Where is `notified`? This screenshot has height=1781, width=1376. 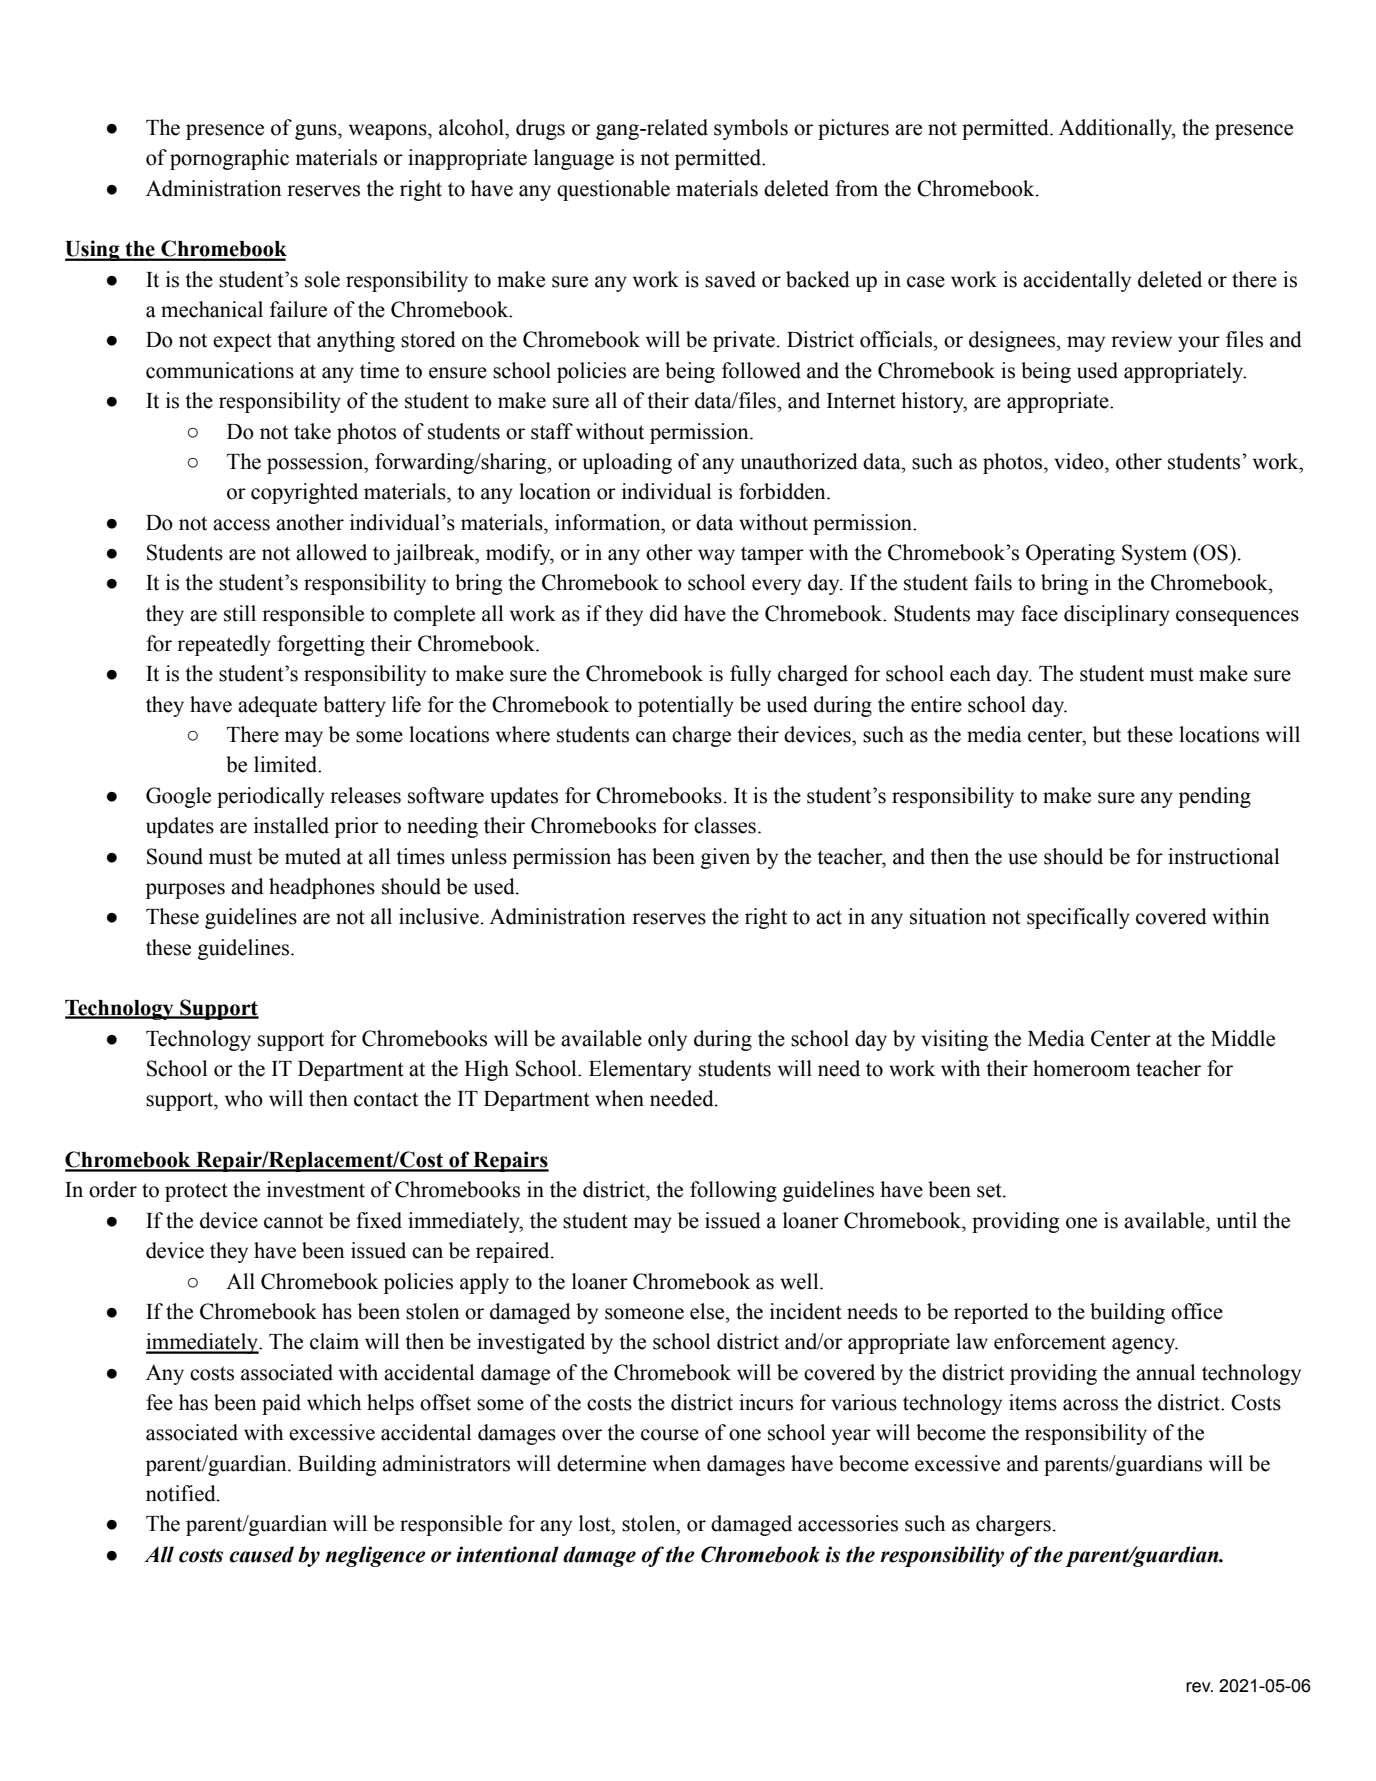 notified is located at coordinates (182, 1493).
